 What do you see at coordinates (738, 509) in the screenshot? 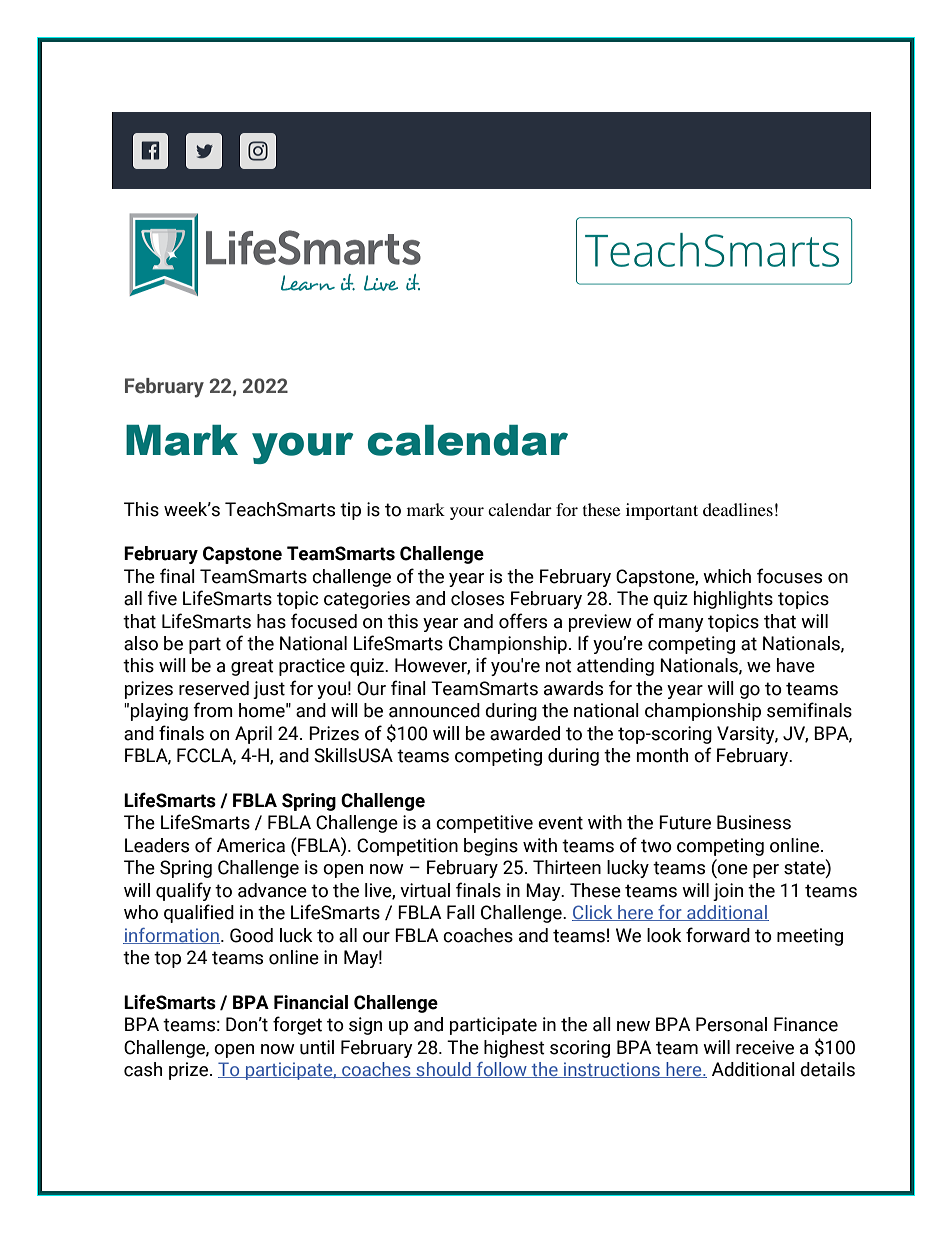
I see `deadlines` at bounding box center [738, 509].
